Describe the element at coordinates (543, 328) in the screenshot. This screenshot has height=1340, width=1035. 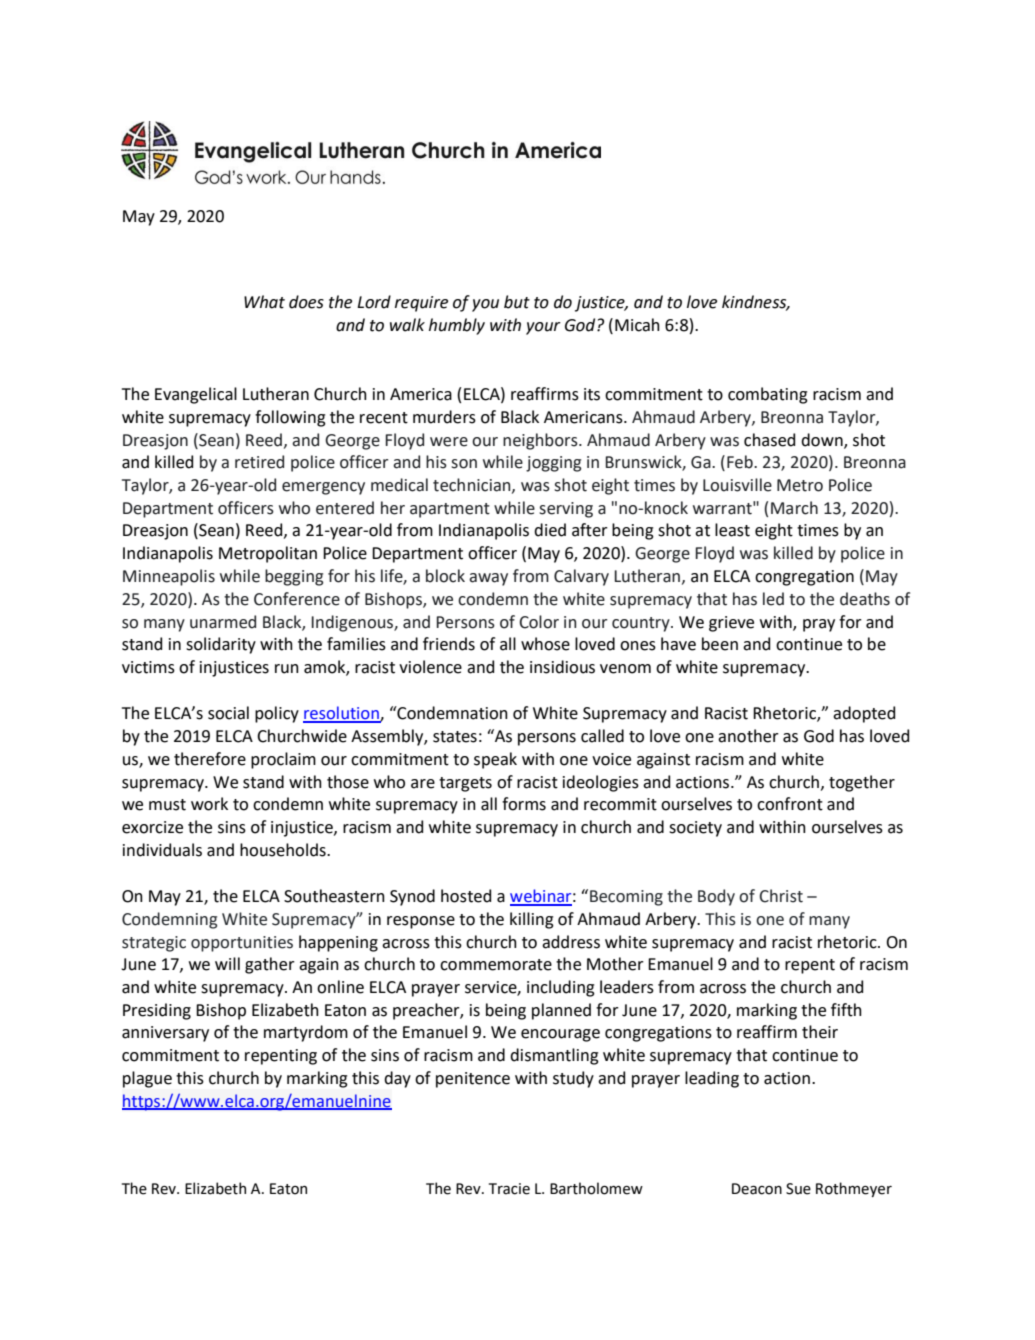
I see `your` at that location.
